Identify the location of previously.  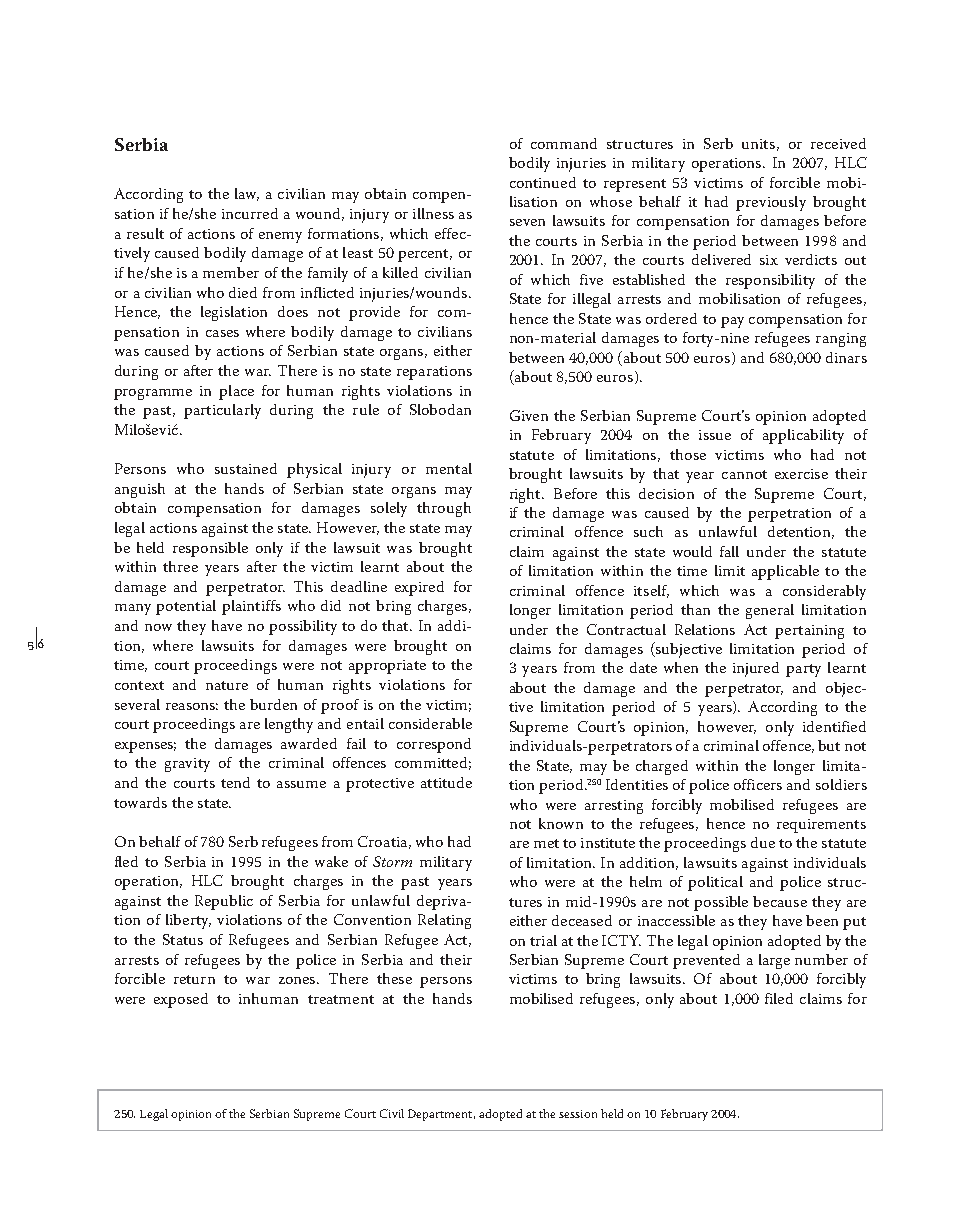
(771, 203).
